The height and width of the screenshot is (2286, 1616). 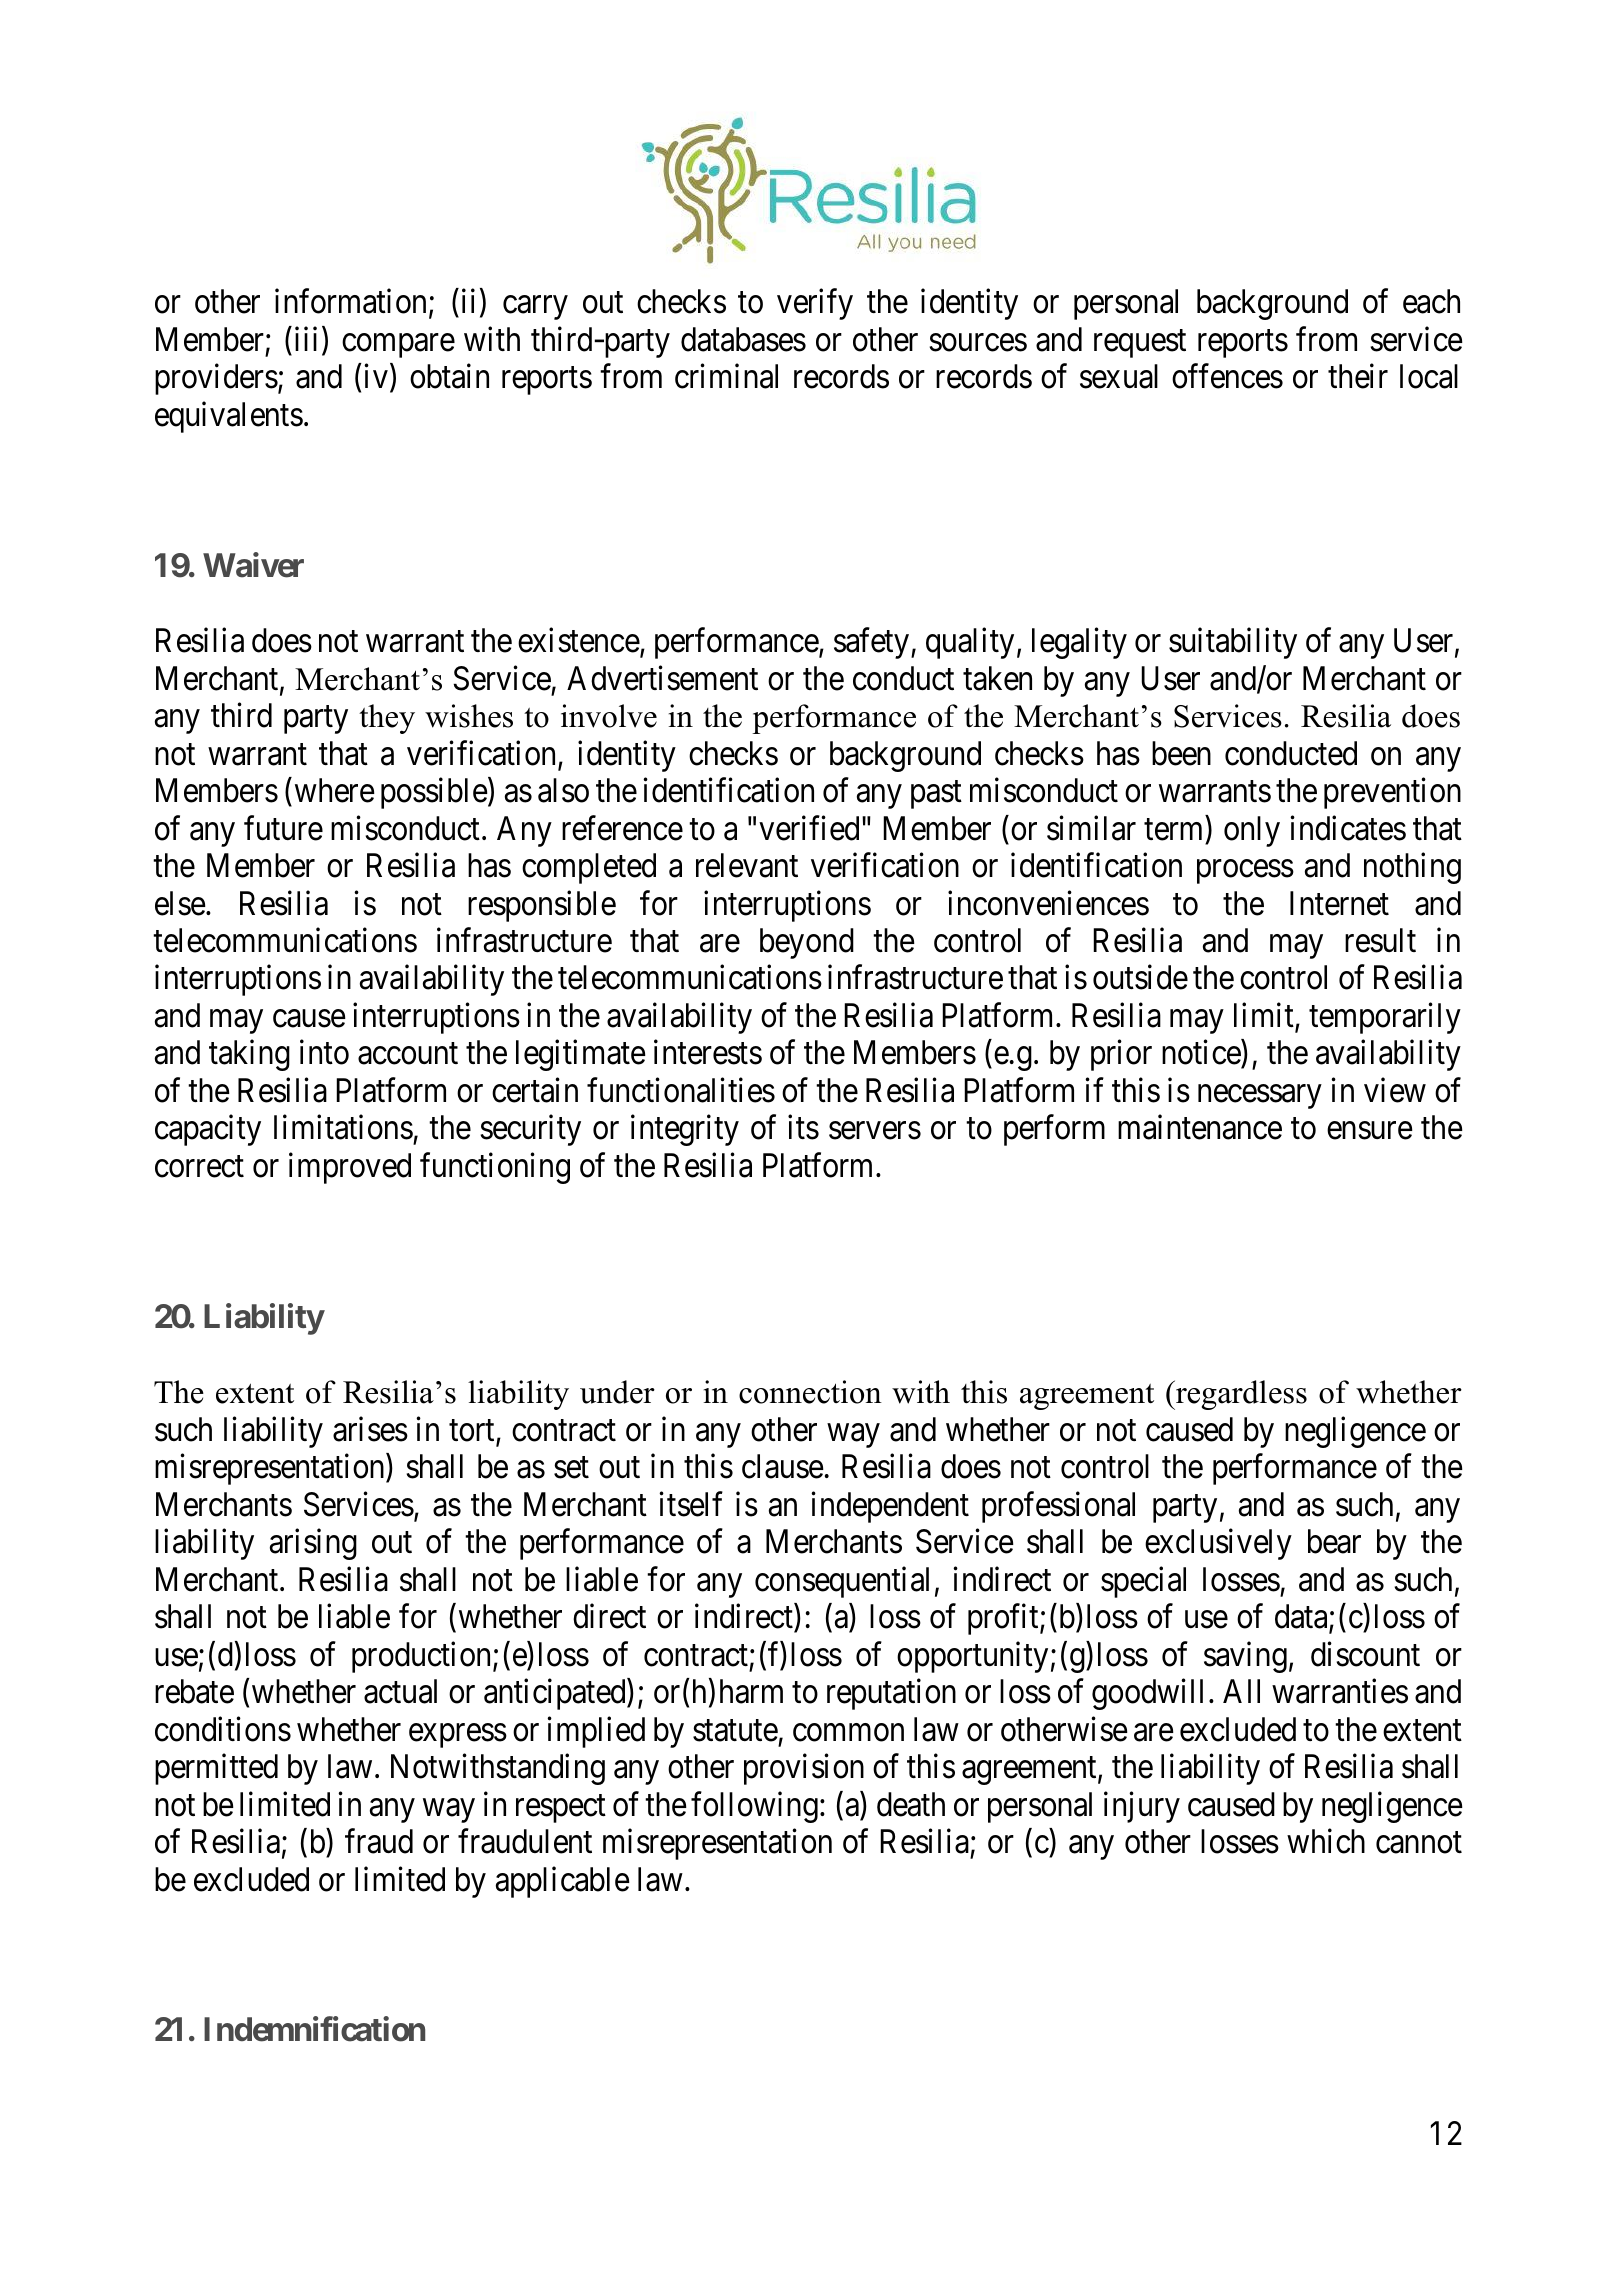 I want to click on iii, so click(x=306, y=339).
